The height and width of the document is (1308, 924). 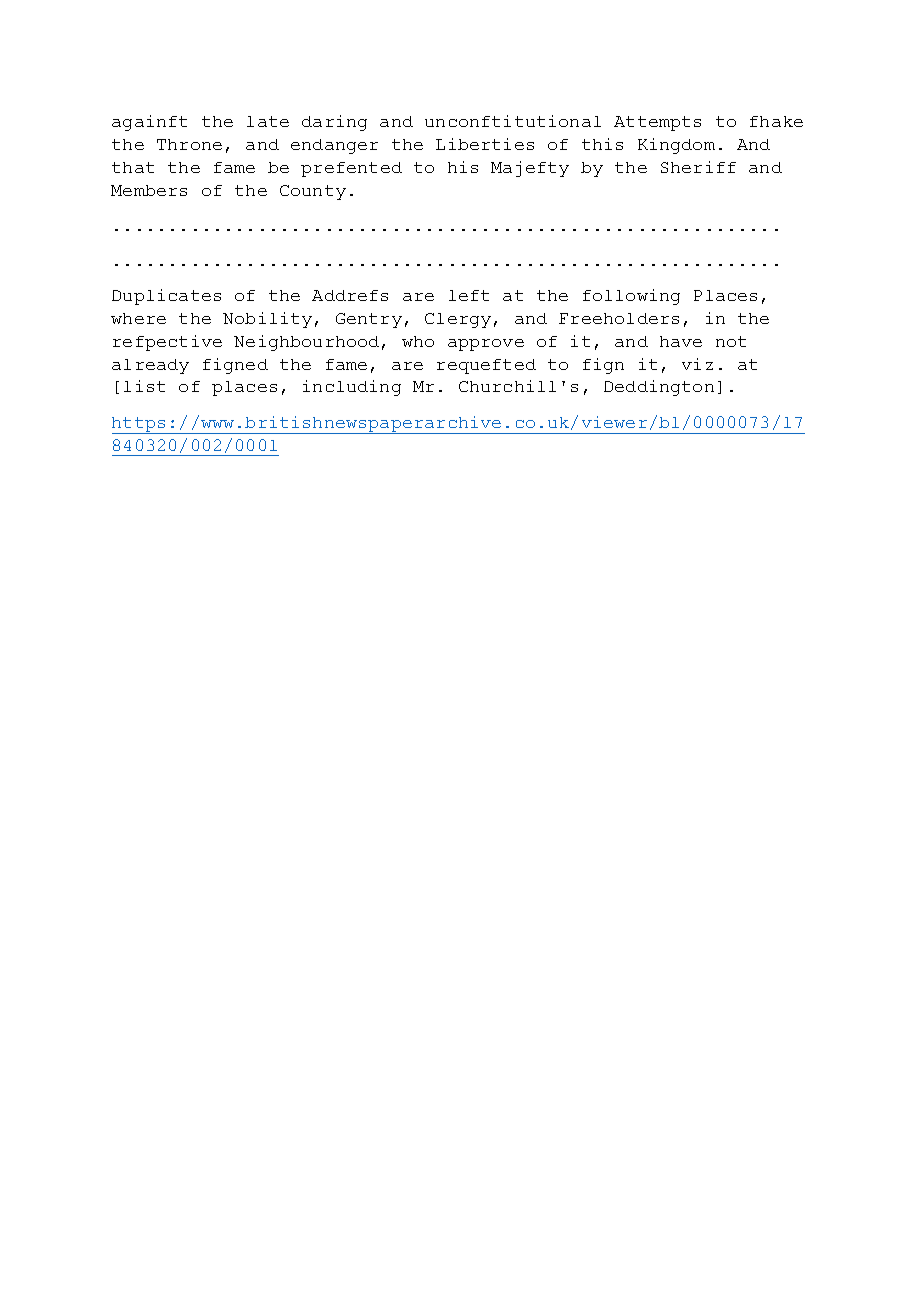 What do you see at coordinates (313, 192) in the document?
I see `County` at bounding box center [313, 192].
